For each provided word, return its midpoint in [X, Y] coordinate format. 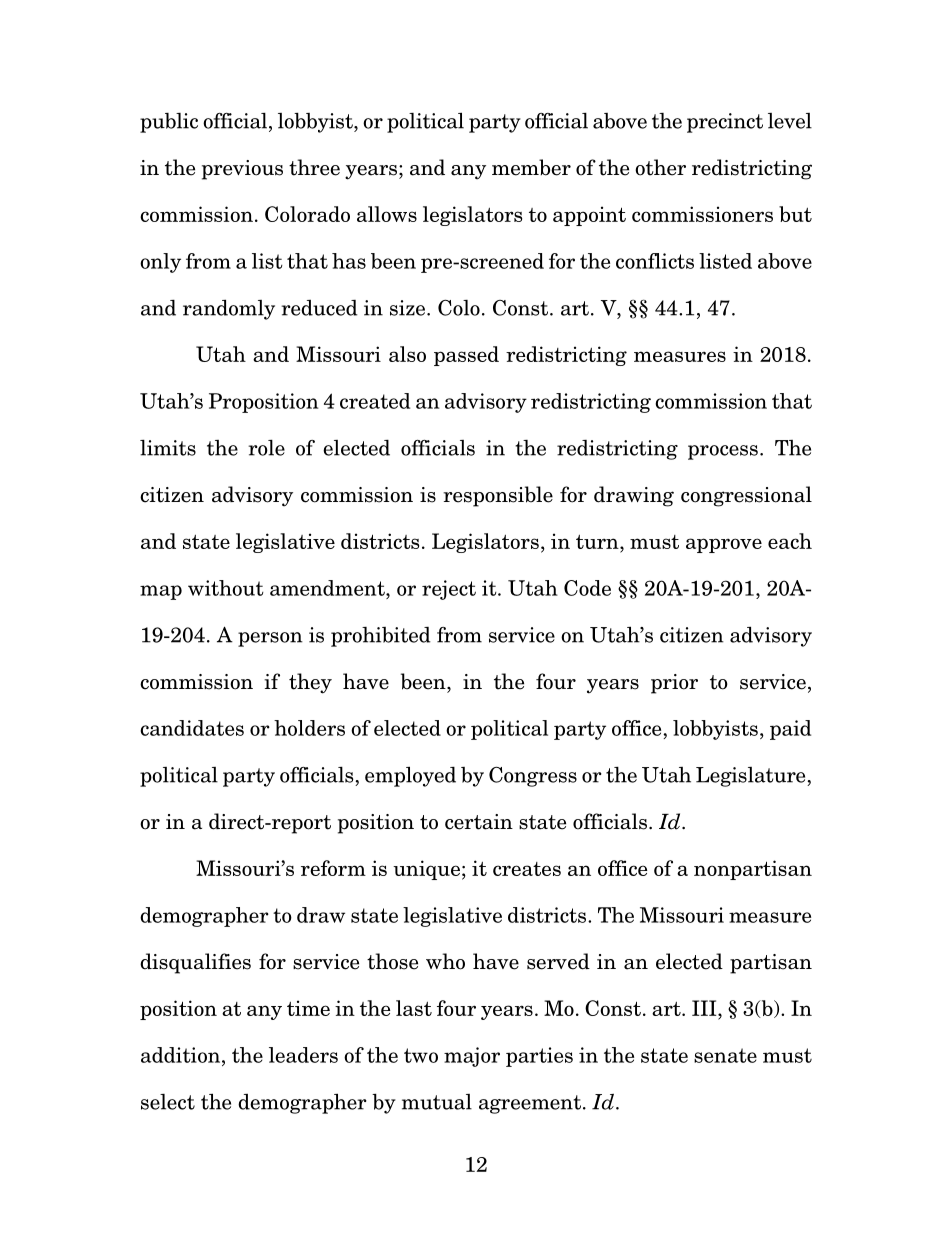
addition [182, 1055]
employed [410, 776]
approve [724, 545]
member [531, 167]
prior [674, 684]
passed [466, 356]
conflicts [655, 261]
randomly [229, 309]
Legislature [752, 777]
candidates [192, 728]
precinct [725, 123]
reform [333, 868]
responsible [498, 496]
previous [242, 170]
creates [527, 869]
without [226, 588]
